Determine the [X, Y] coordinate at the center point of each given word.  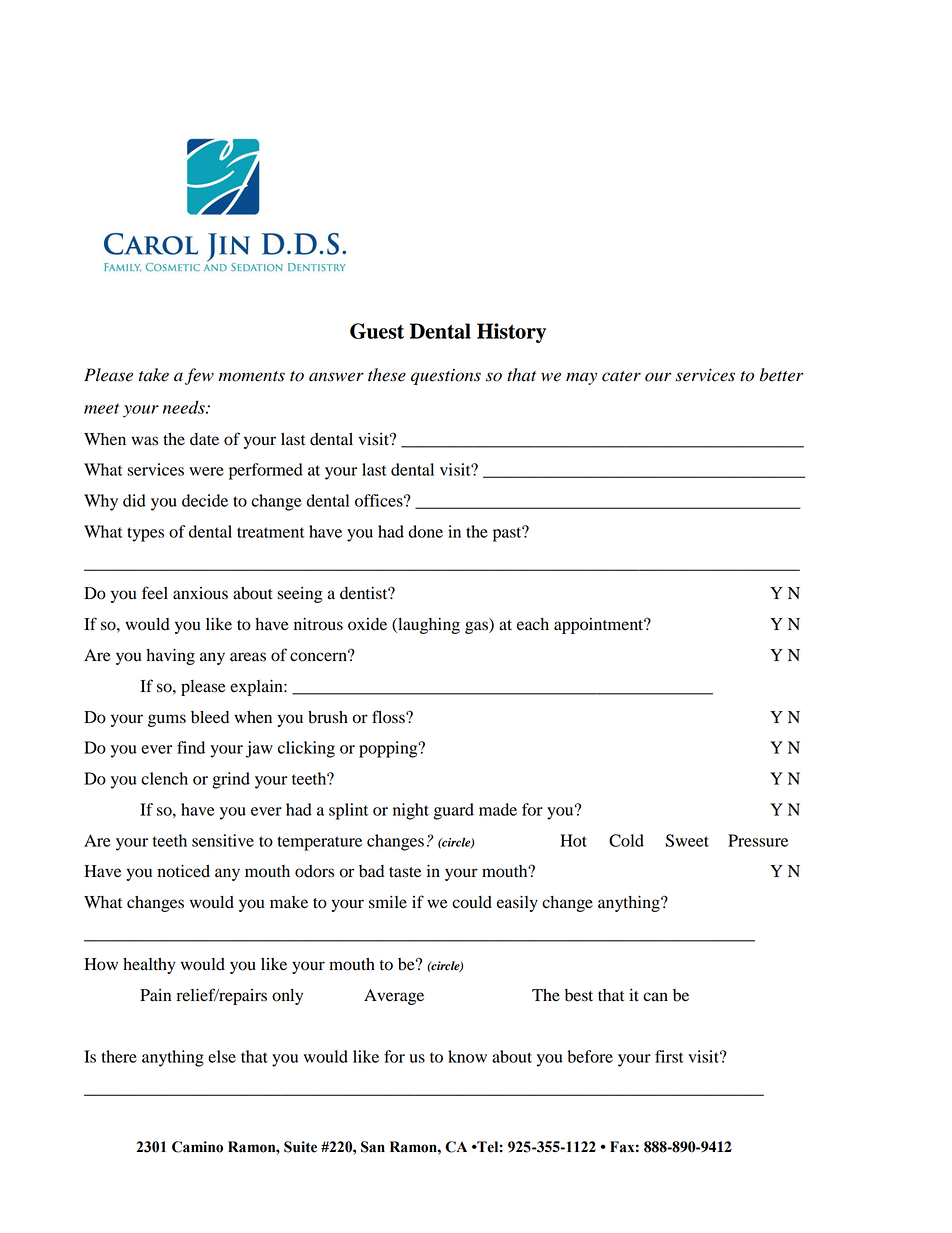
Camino [197, 1147]
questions [446, 377]
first [669, 1056]
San [373, 1147]
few [199, 376]
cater [621, 376]
